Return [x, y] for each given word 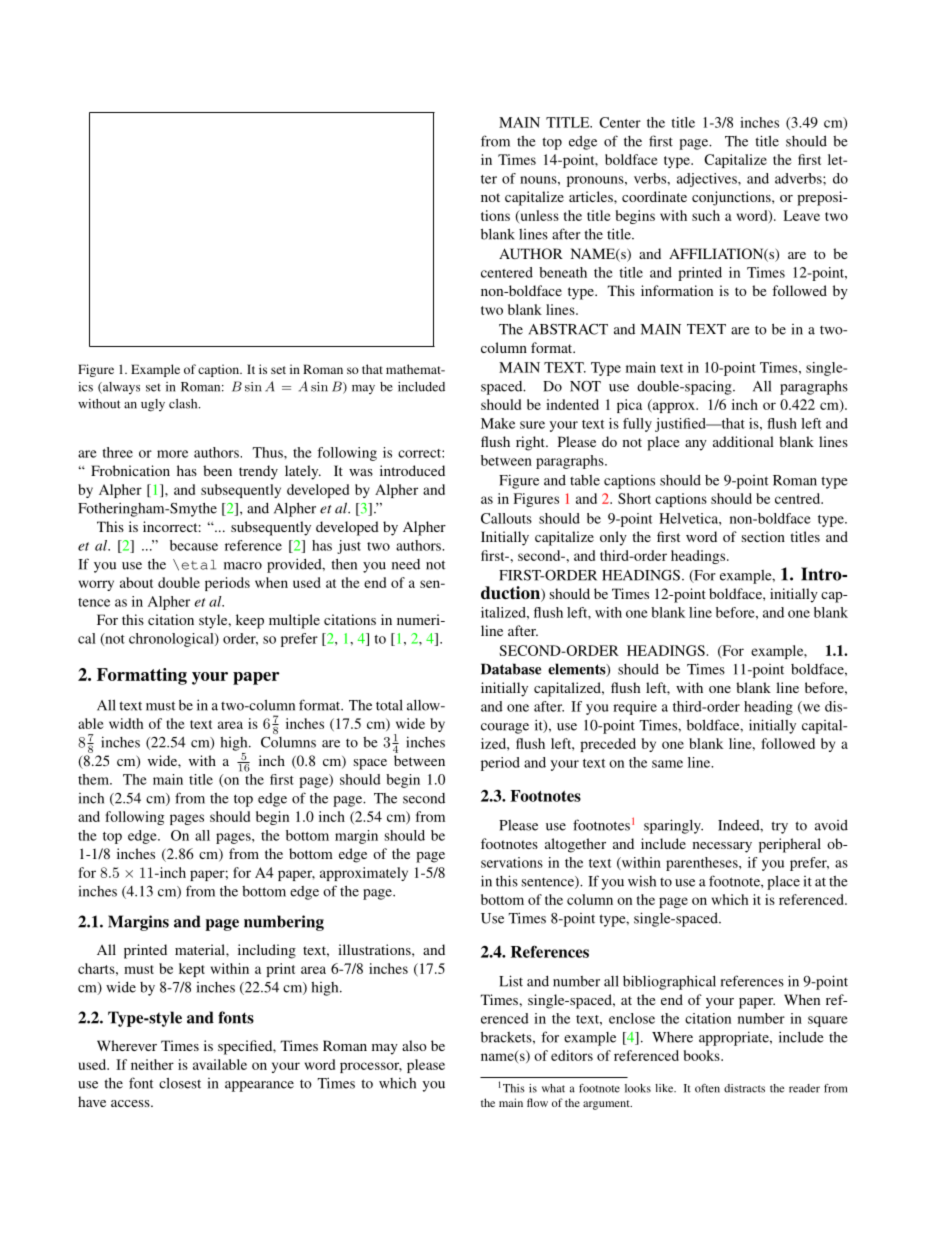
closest [180, 1083]
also [414, 1045]
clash [184, 404]
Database [511, 669]
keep [250, 621]
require [635, 708]
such [706, 215]
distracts [744, 1088]
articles [592, 196]
